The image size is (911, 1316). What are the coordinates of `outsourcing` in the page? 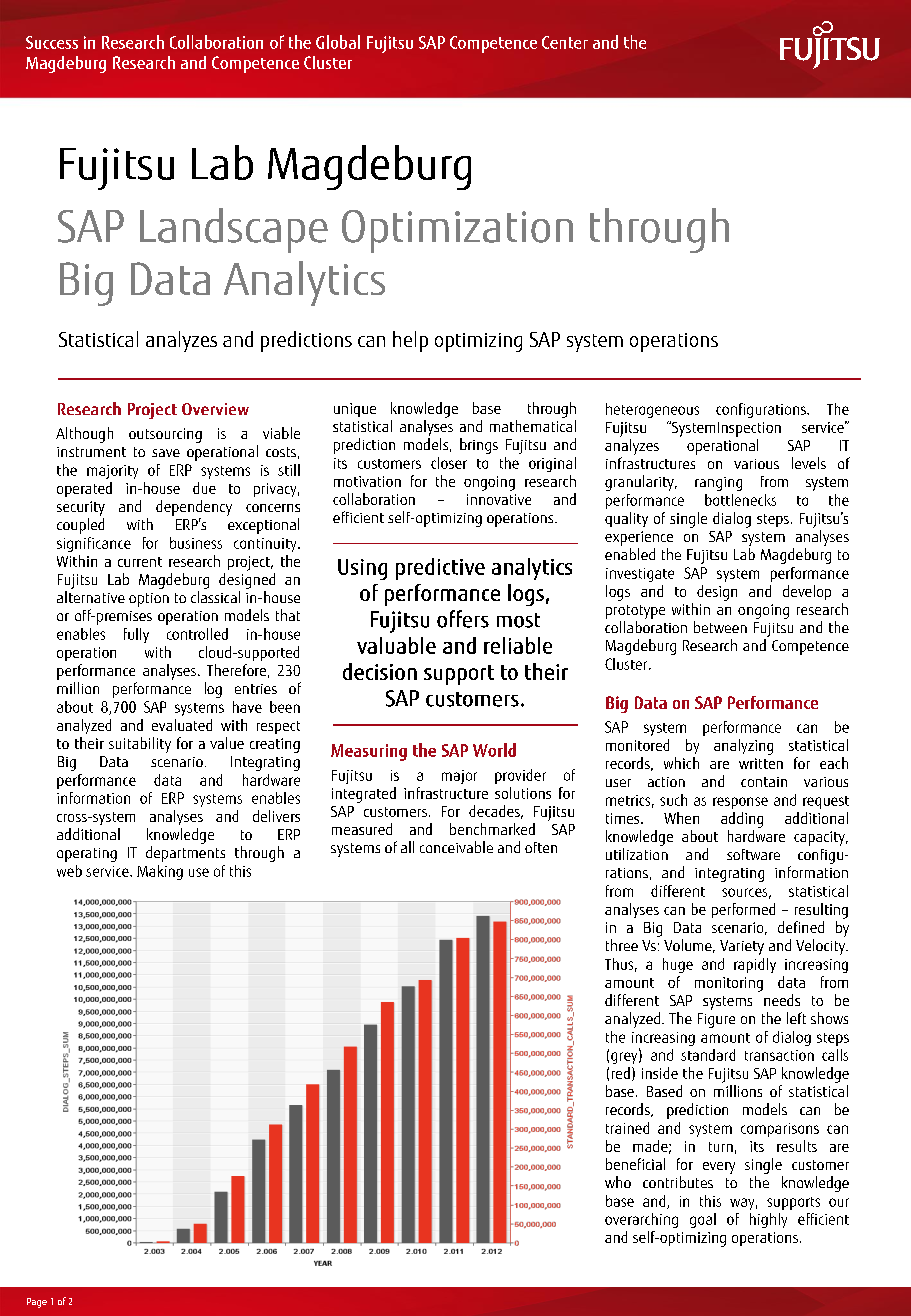 It's located at (165, 435).
